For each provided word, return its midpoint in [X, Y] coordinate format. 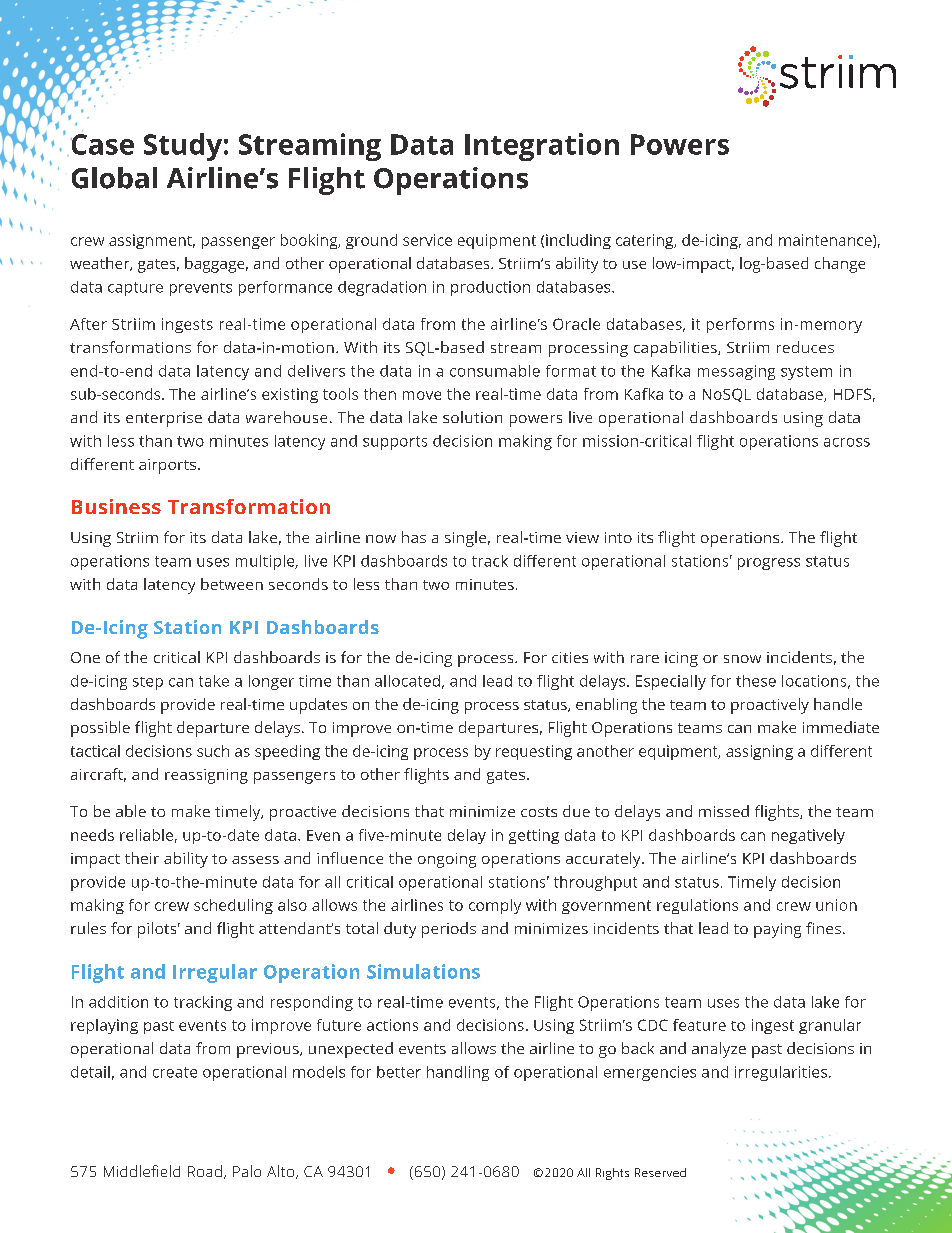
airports [167, 466]
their [142, 858]
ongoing [447, 860]
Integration [542, 147]
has [414, 537]
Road [205, 1171]
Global [114, 178]
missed [724, 811]
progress [769, 564]
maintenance [826, 241]
